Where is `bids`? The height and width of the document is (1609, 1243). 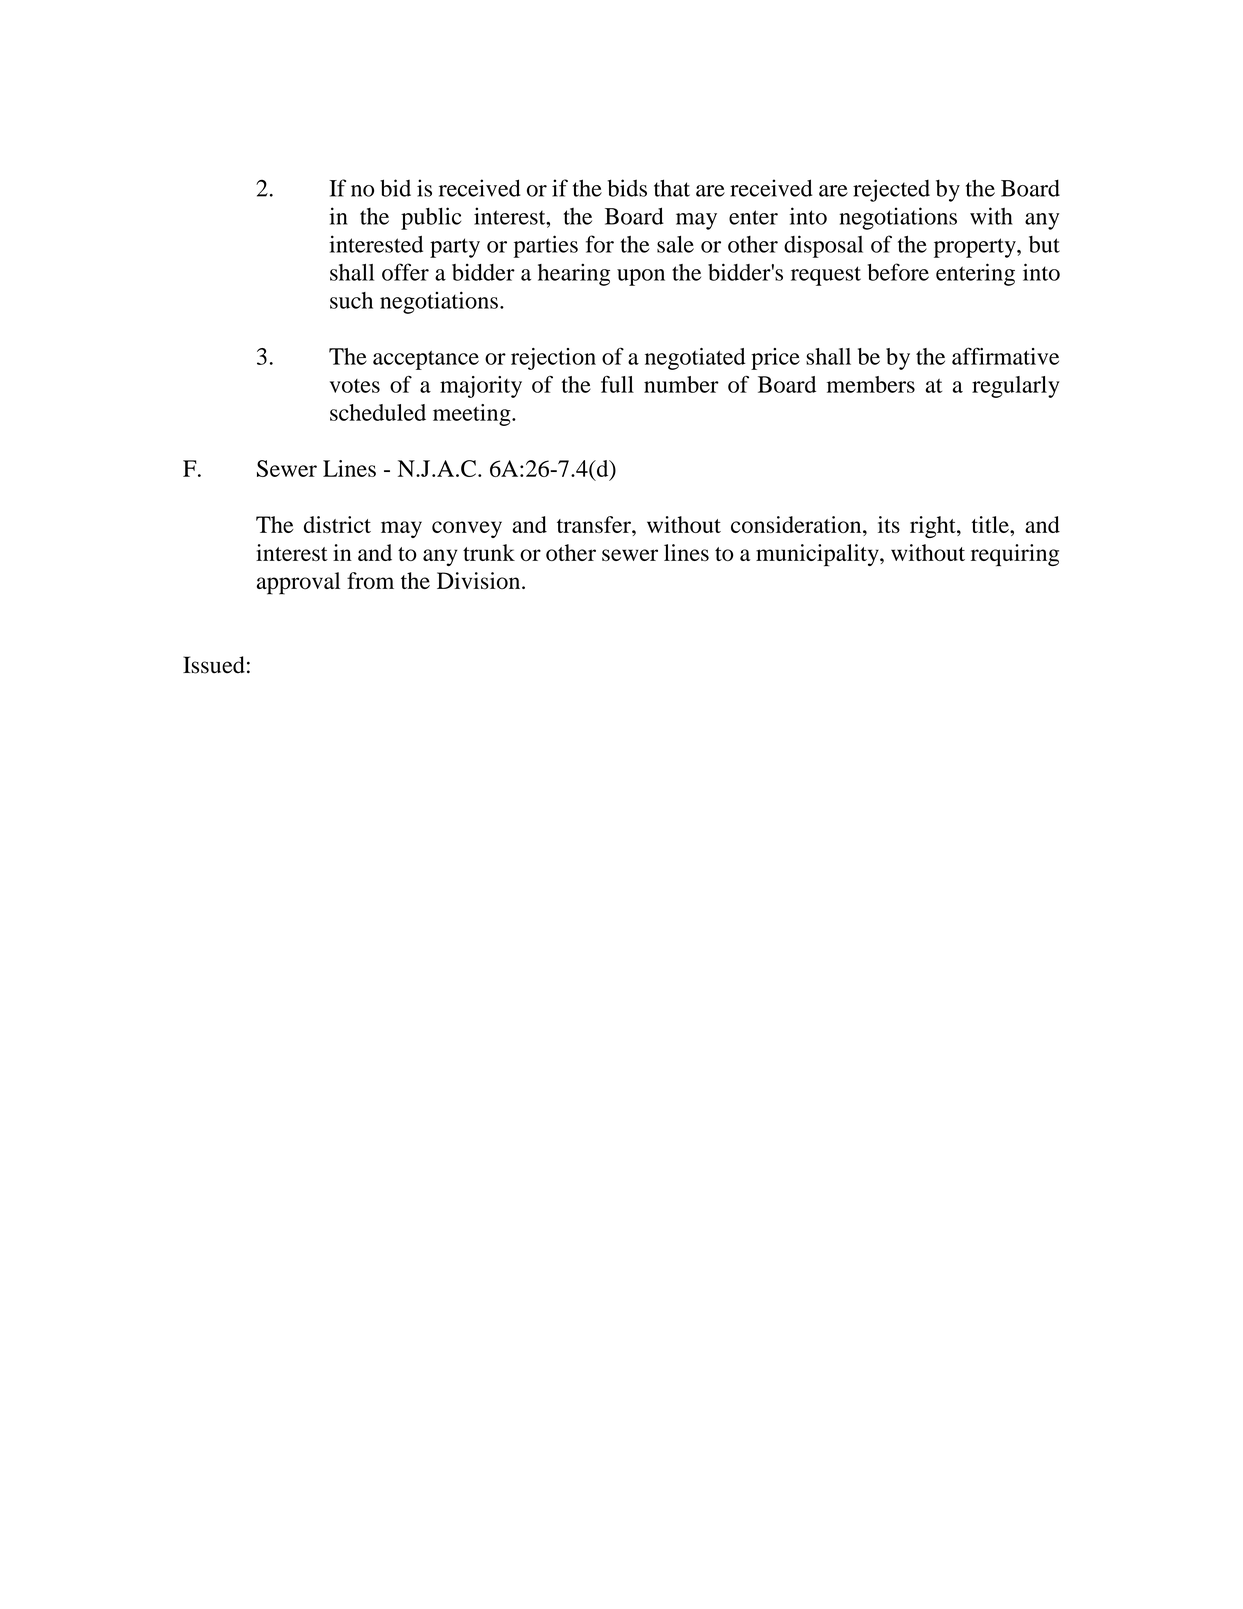
bids is located at coordinates (627, 188).
